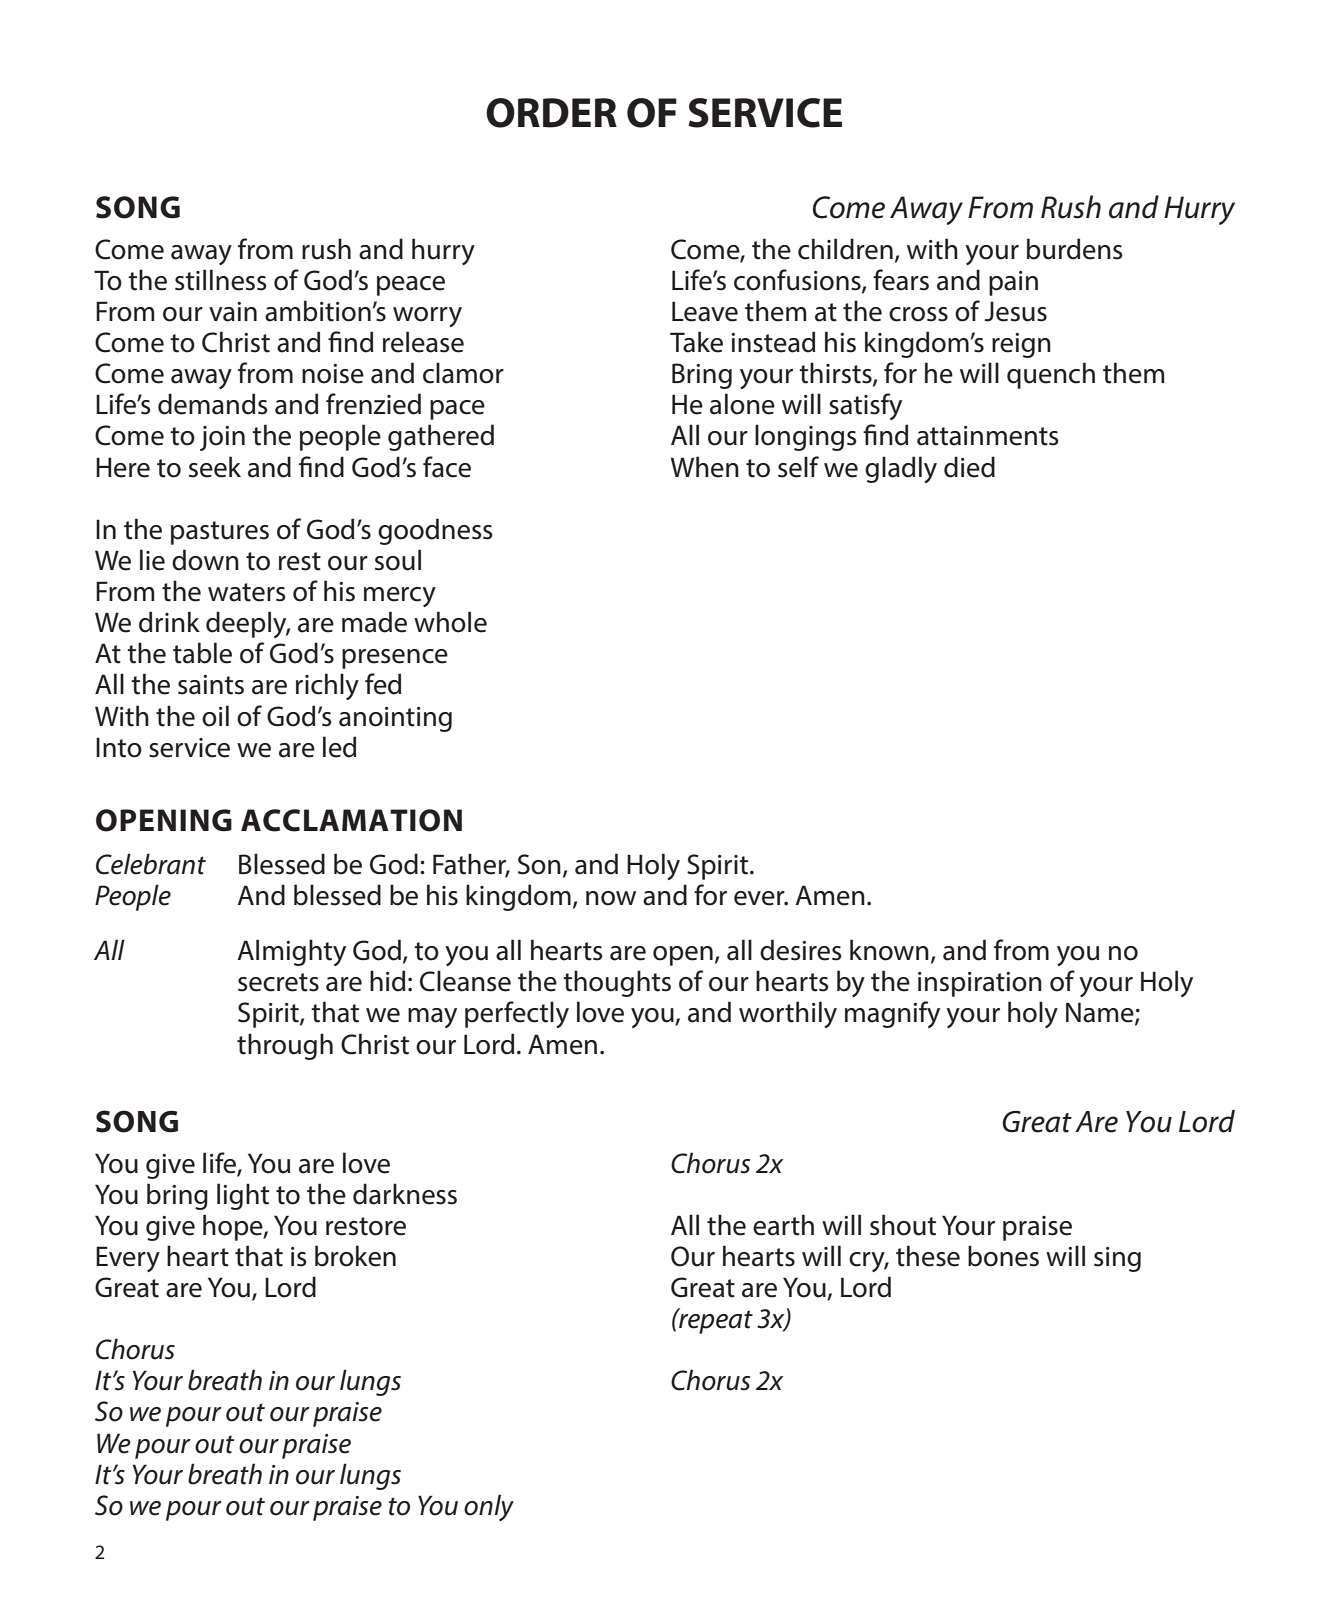 The height and width of the screenshot is (1614, 1329). Describe the element at coordinates (889, 950) in the screenshot. I see `known` at that location.
